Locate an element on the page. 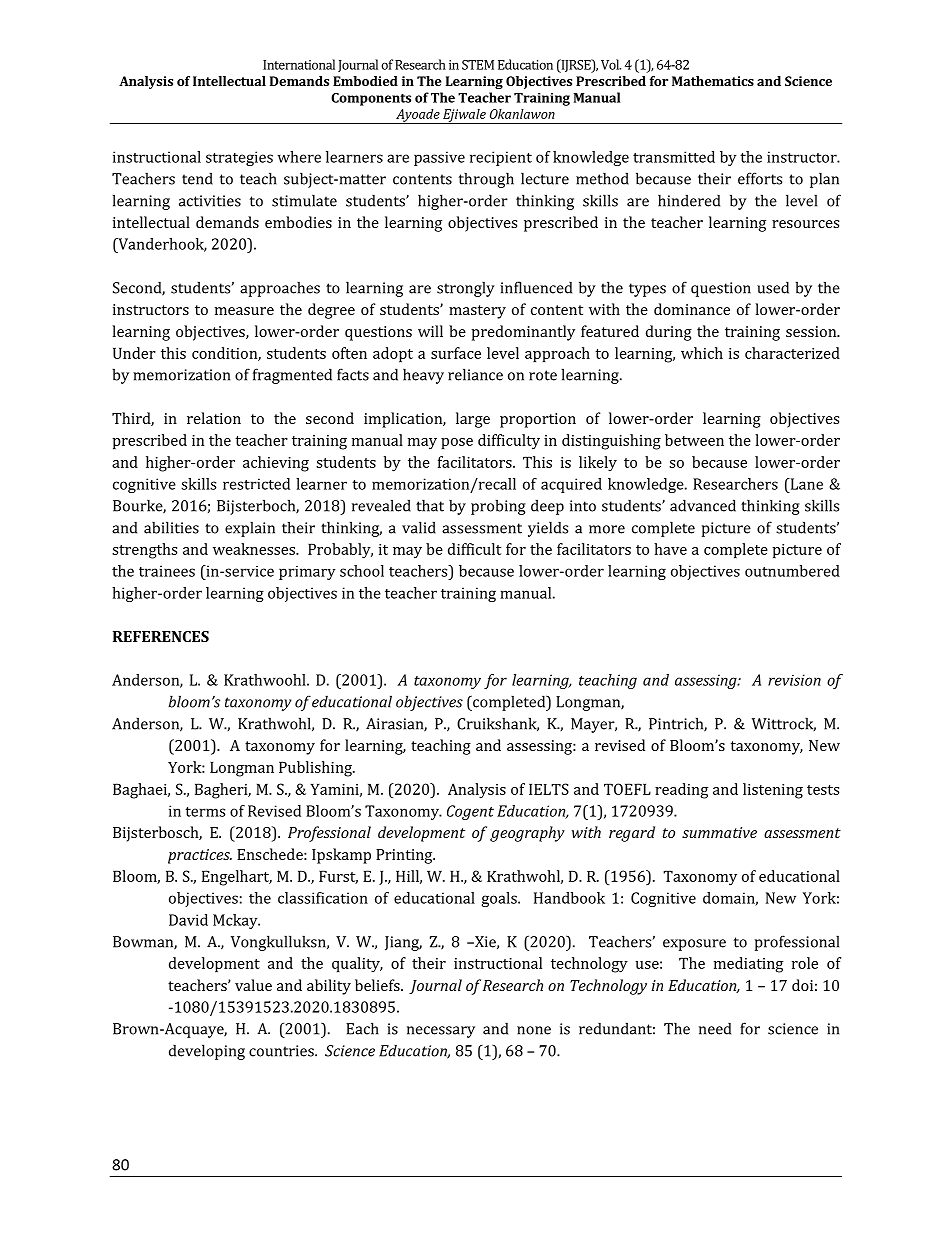 The width and height of the page is (952, 1233). International is located at coordinates (299, 64).
